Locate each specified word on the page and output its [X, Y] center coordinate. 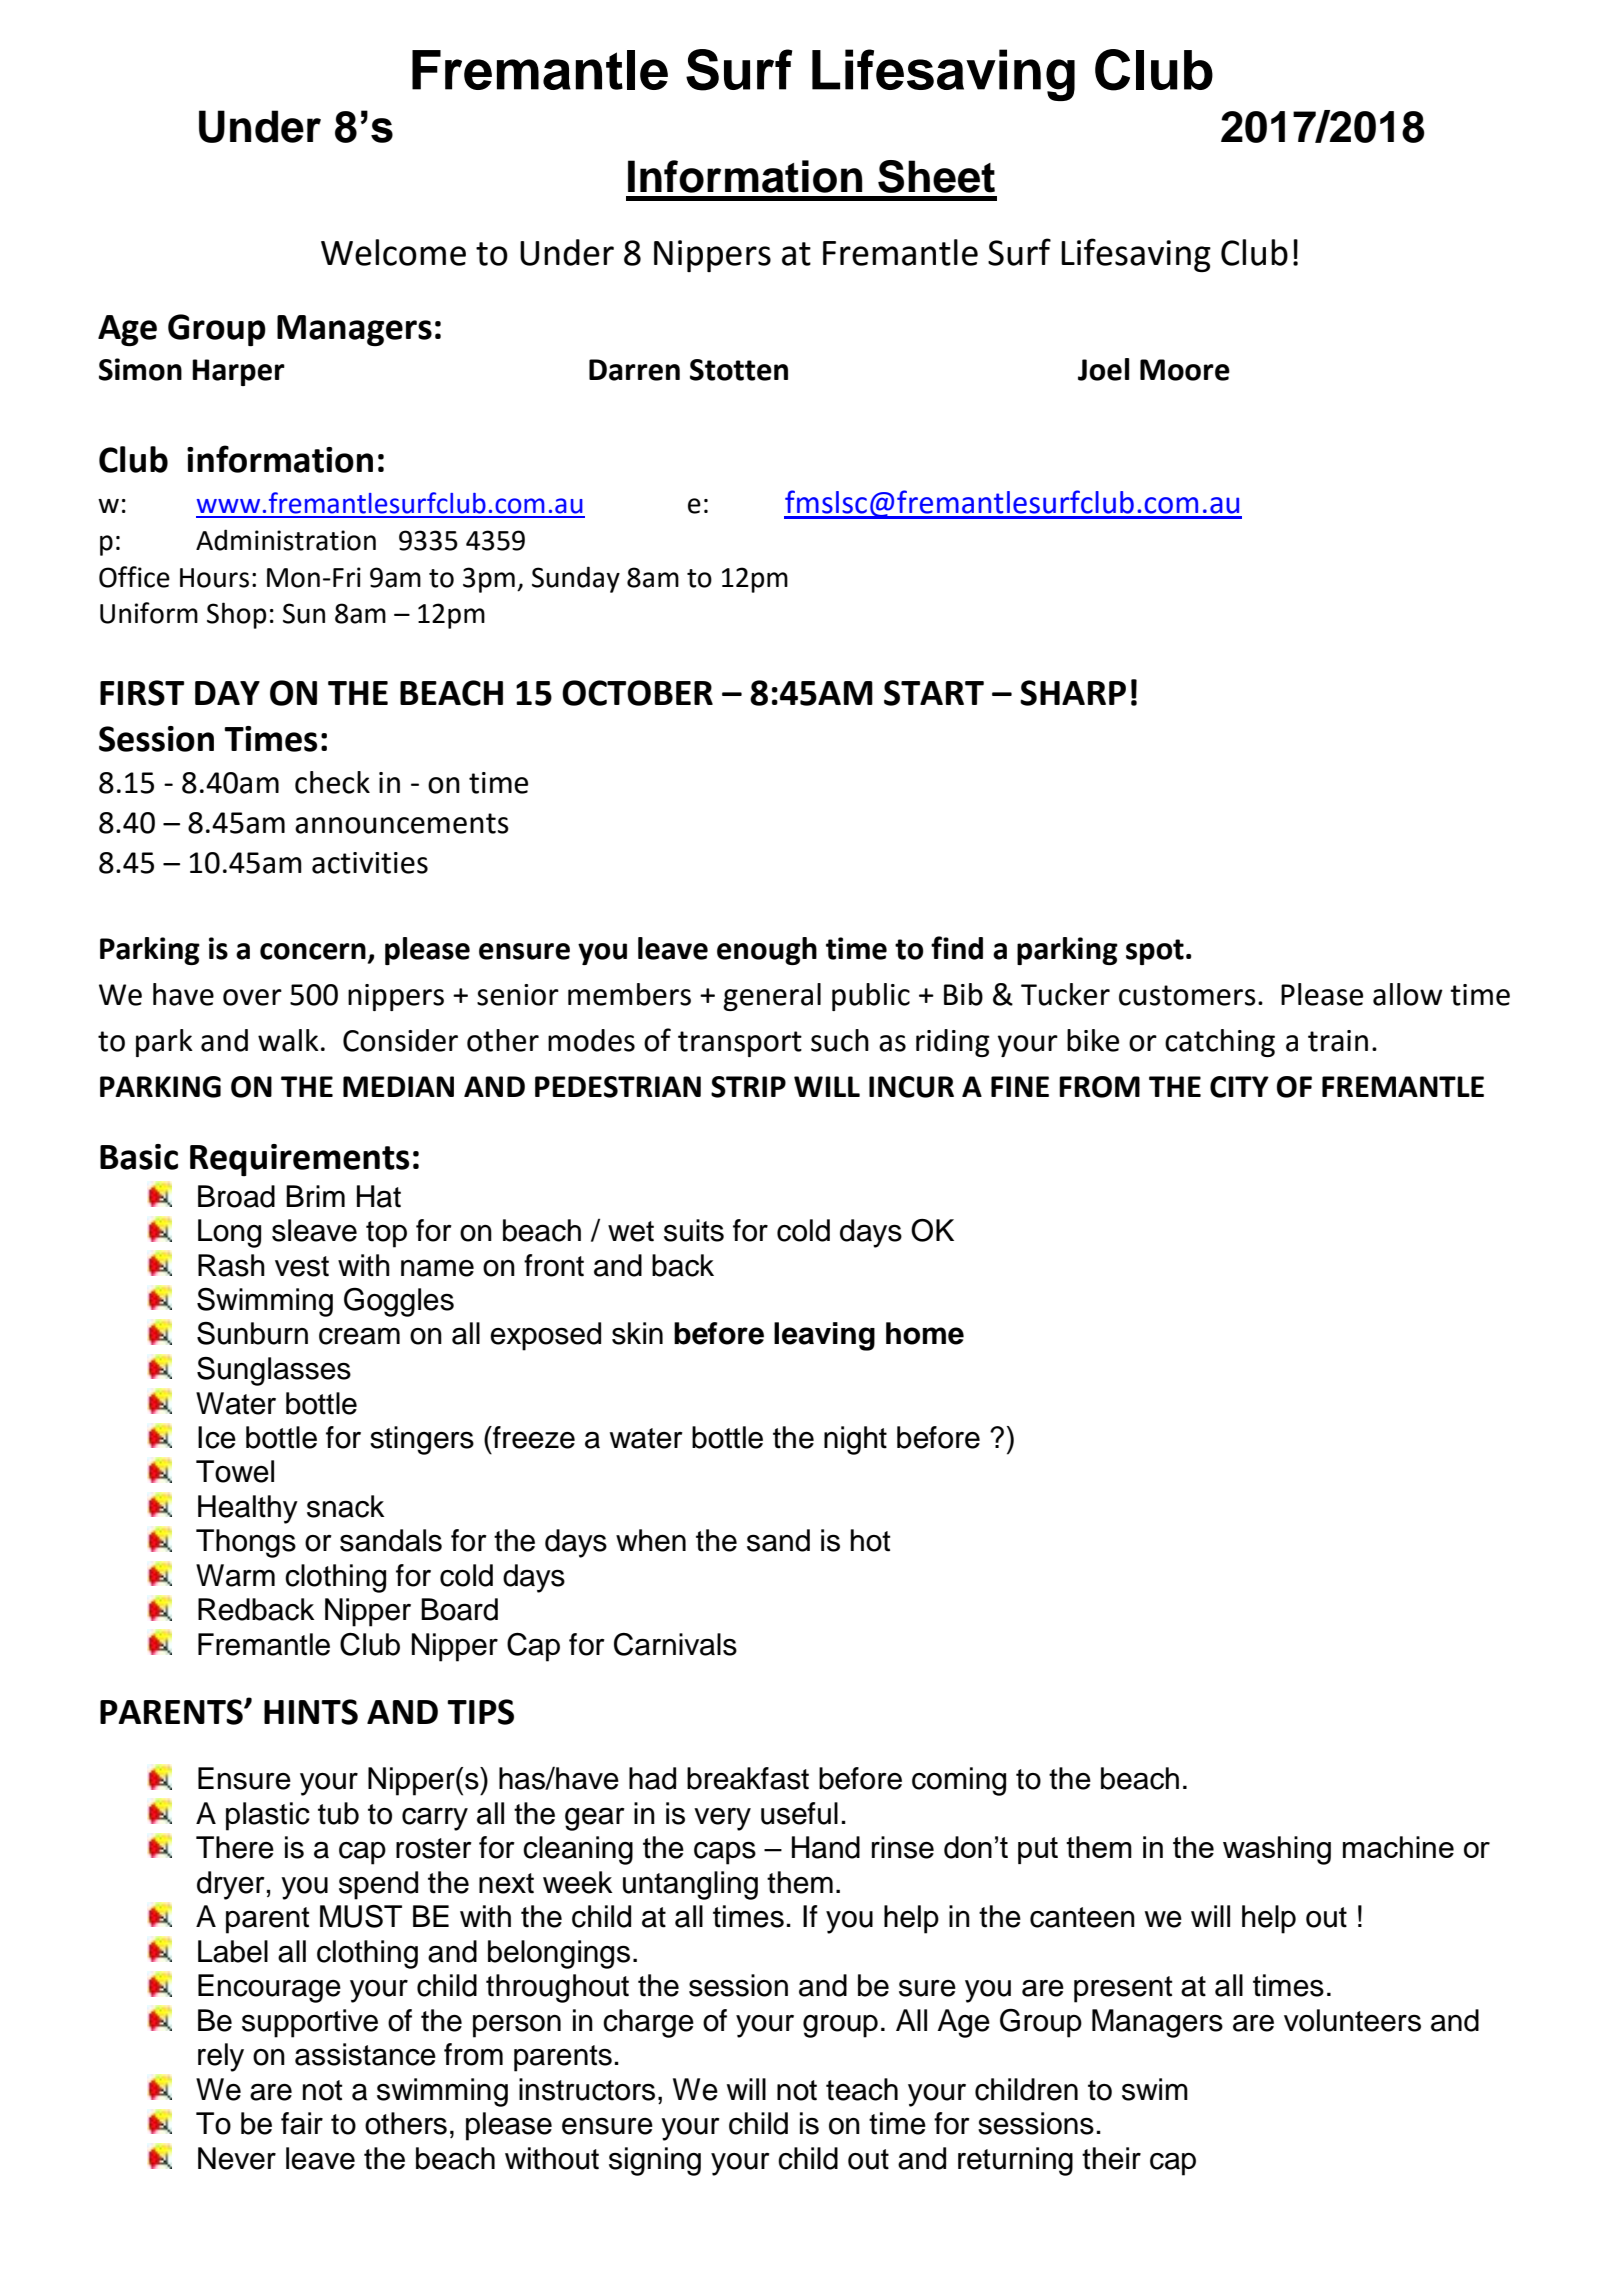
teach [862, 2089]
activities [370, 863]
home [925, 1333]
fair [302, 2123]
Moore [1185, 370]
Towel [235, 1471]
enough [767, 951]
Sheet [936, 176]
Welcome [393, 252]
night [855, 1440]
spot [1155, 952]
